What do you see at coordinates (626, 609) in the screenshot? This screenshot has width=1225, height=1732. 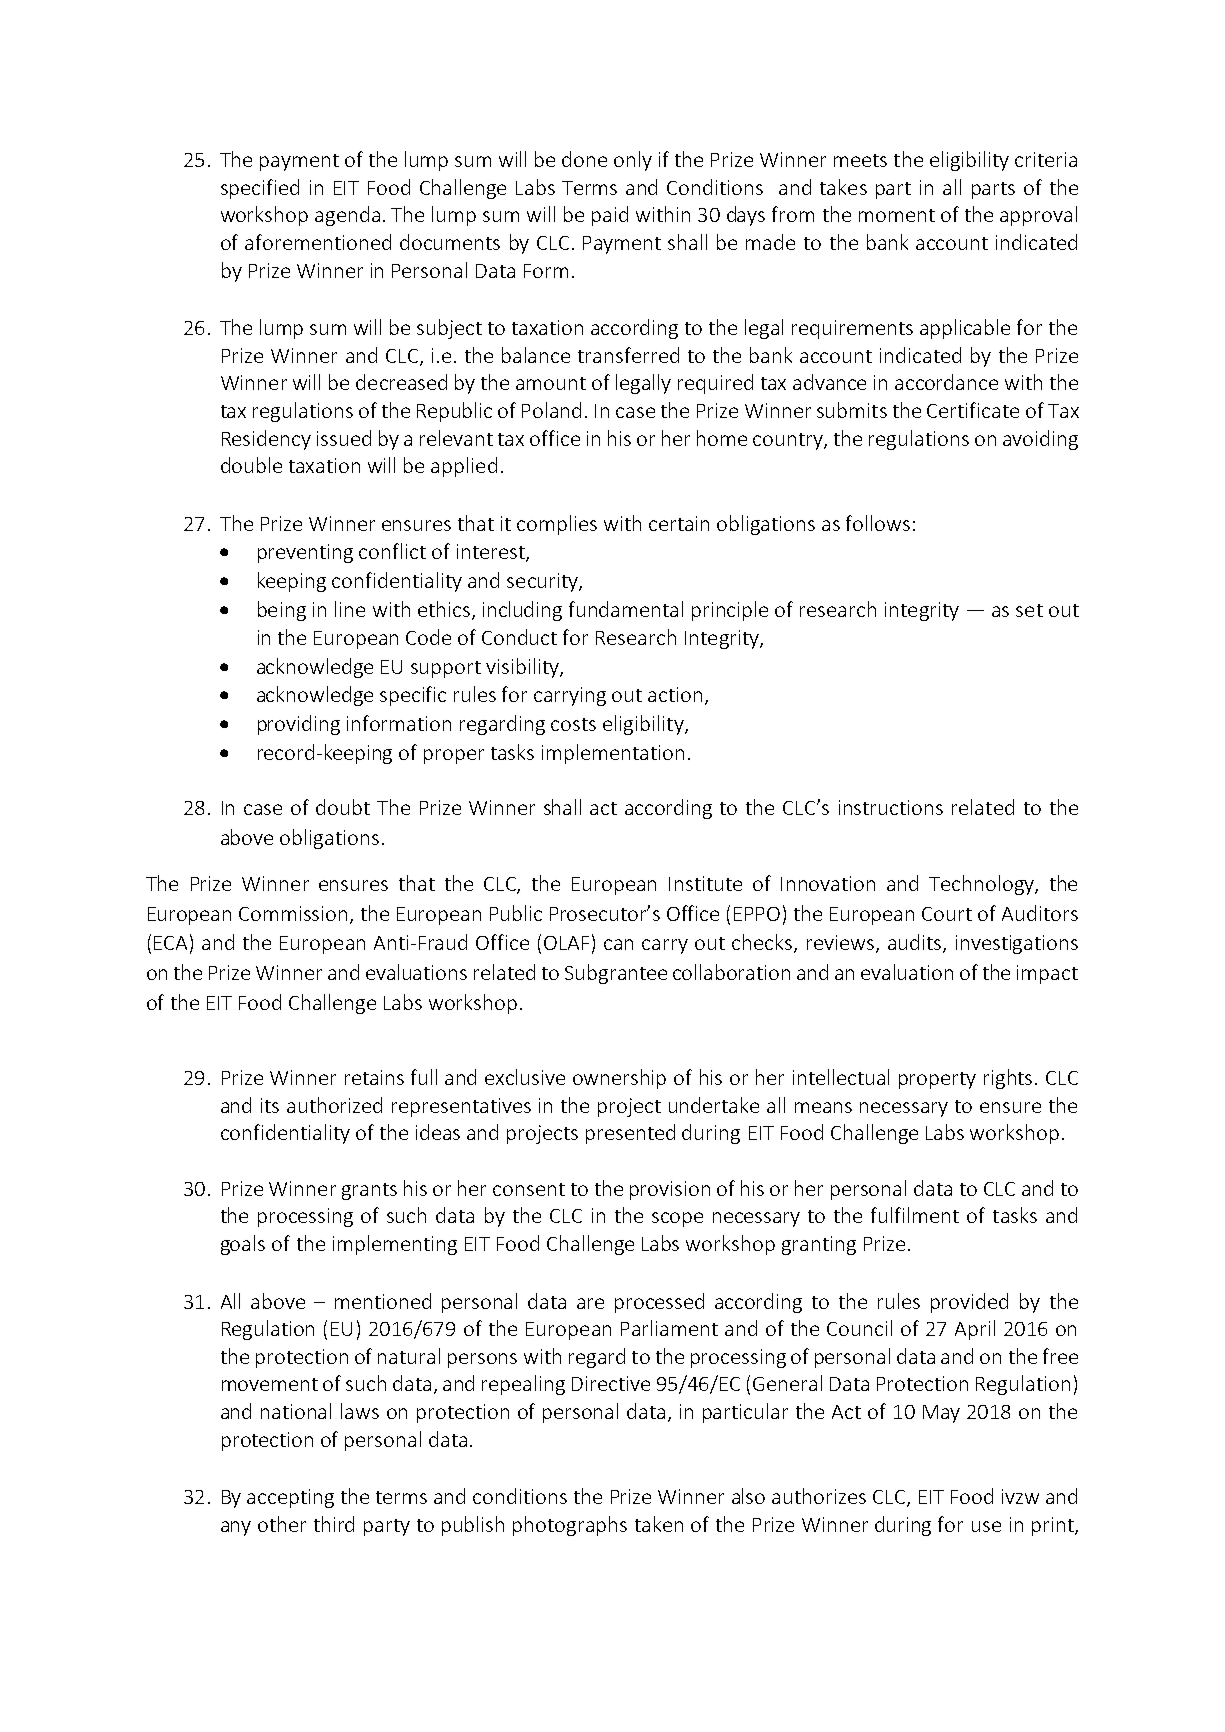 I see `fundamental` at bounding box center [626, 609].
